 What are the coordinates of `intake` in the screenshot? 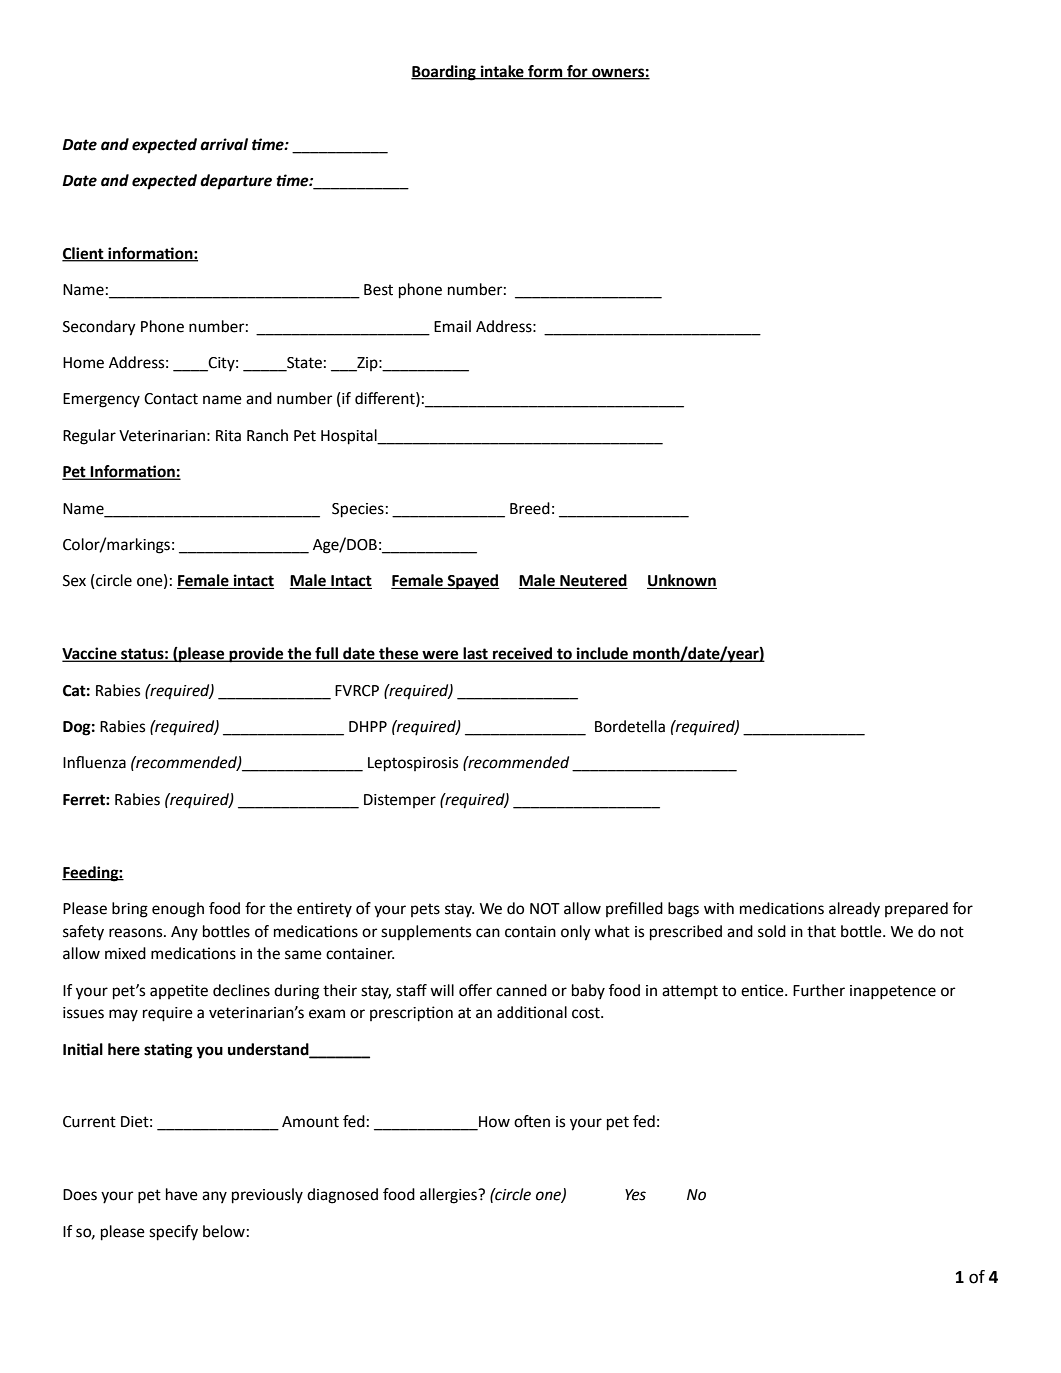 It's located at (502, 72).
